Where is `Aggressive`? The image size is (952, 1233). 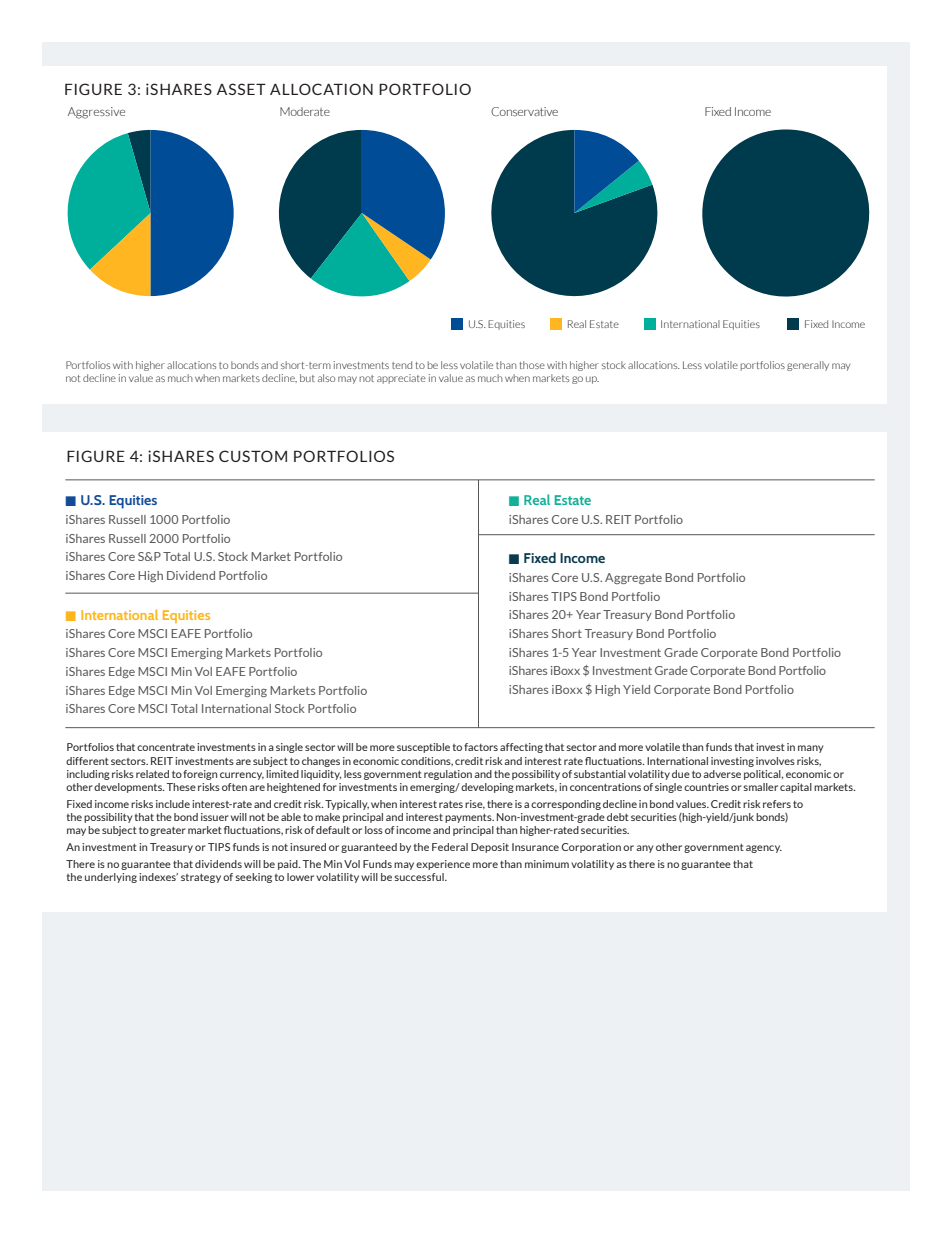
Aggressive is located at coordinates (96, 113).
